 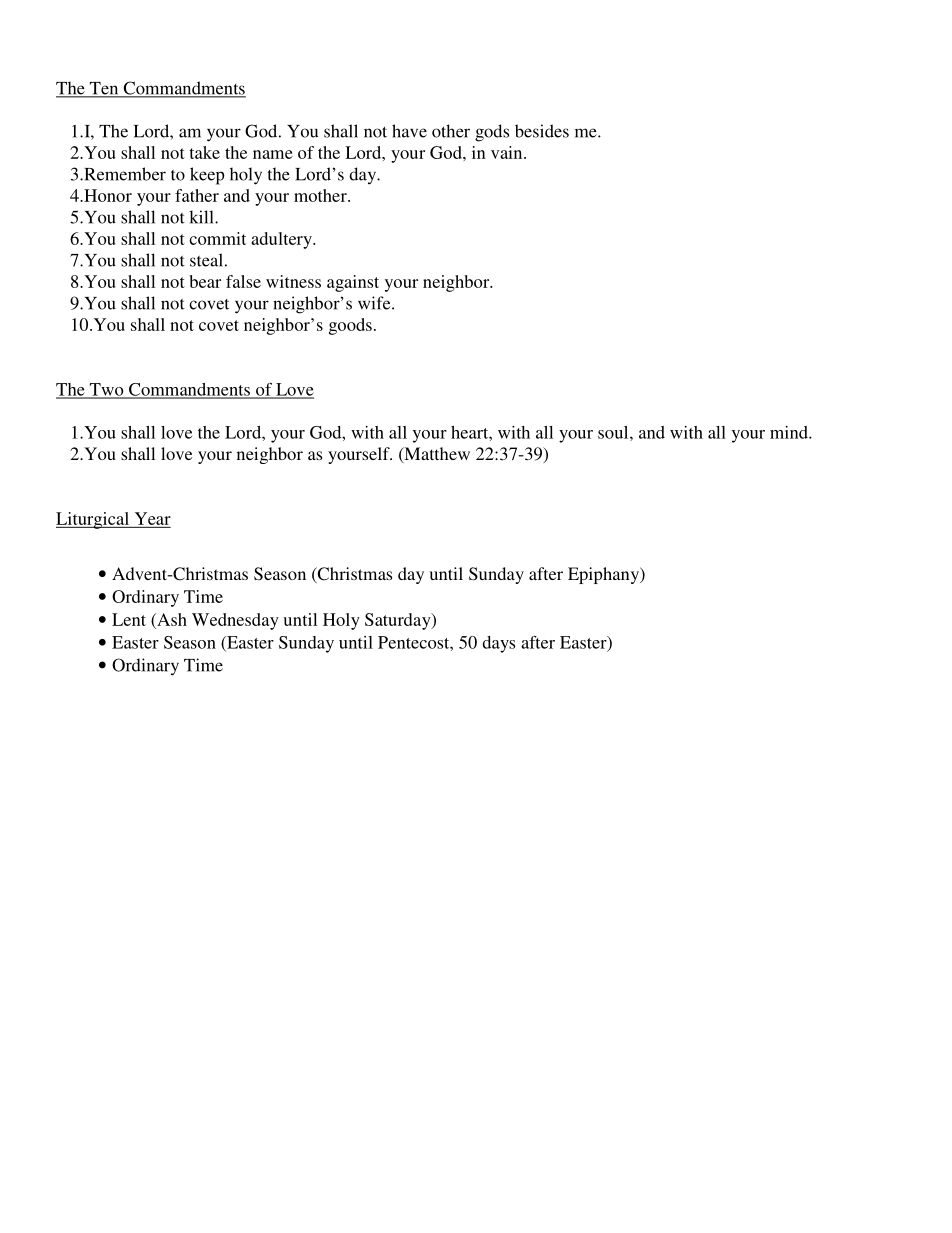 I want to click on Ten, so click(x=104, y=89).
